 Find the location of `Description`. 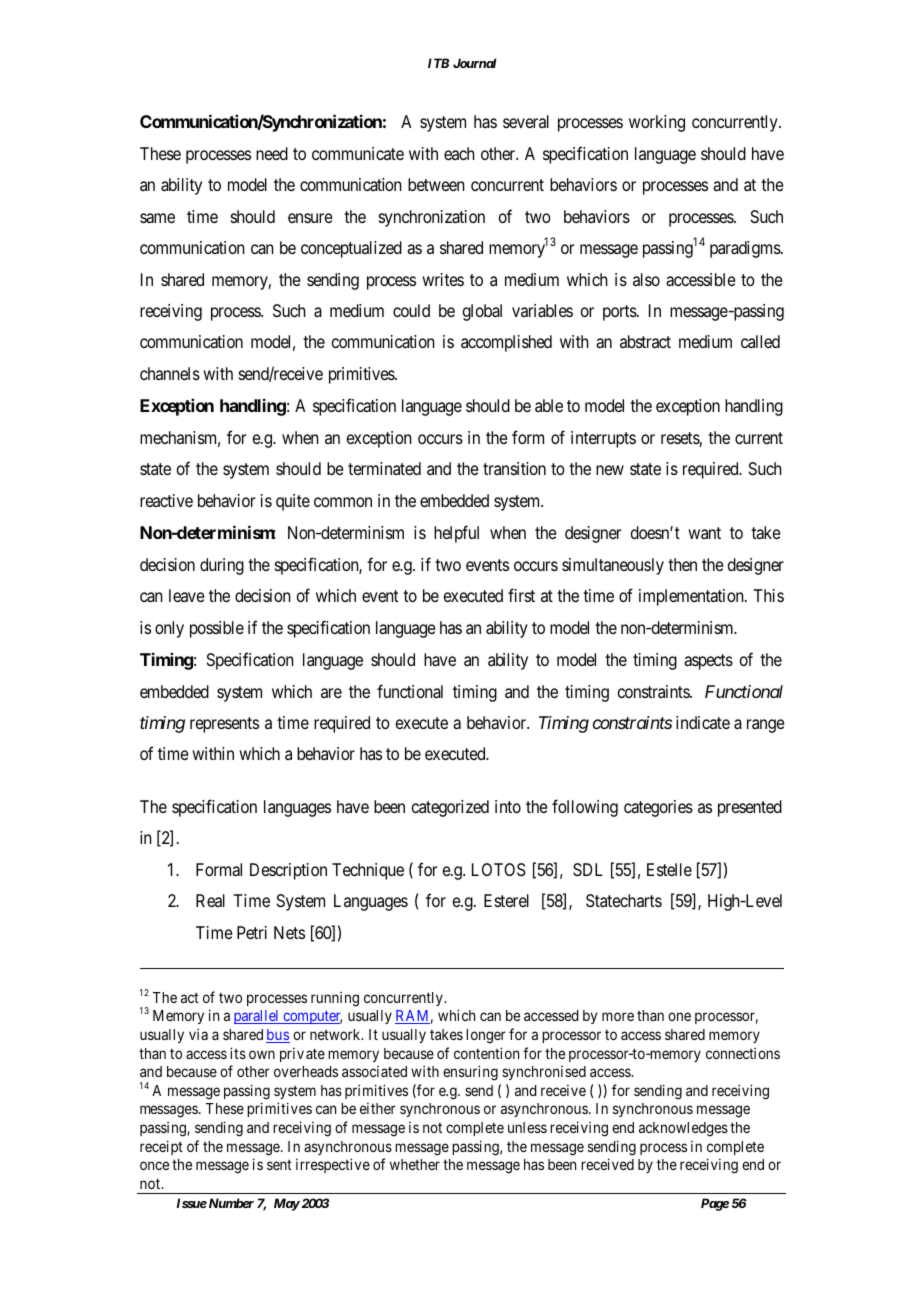

Description is located at coordinates (288, 871).
